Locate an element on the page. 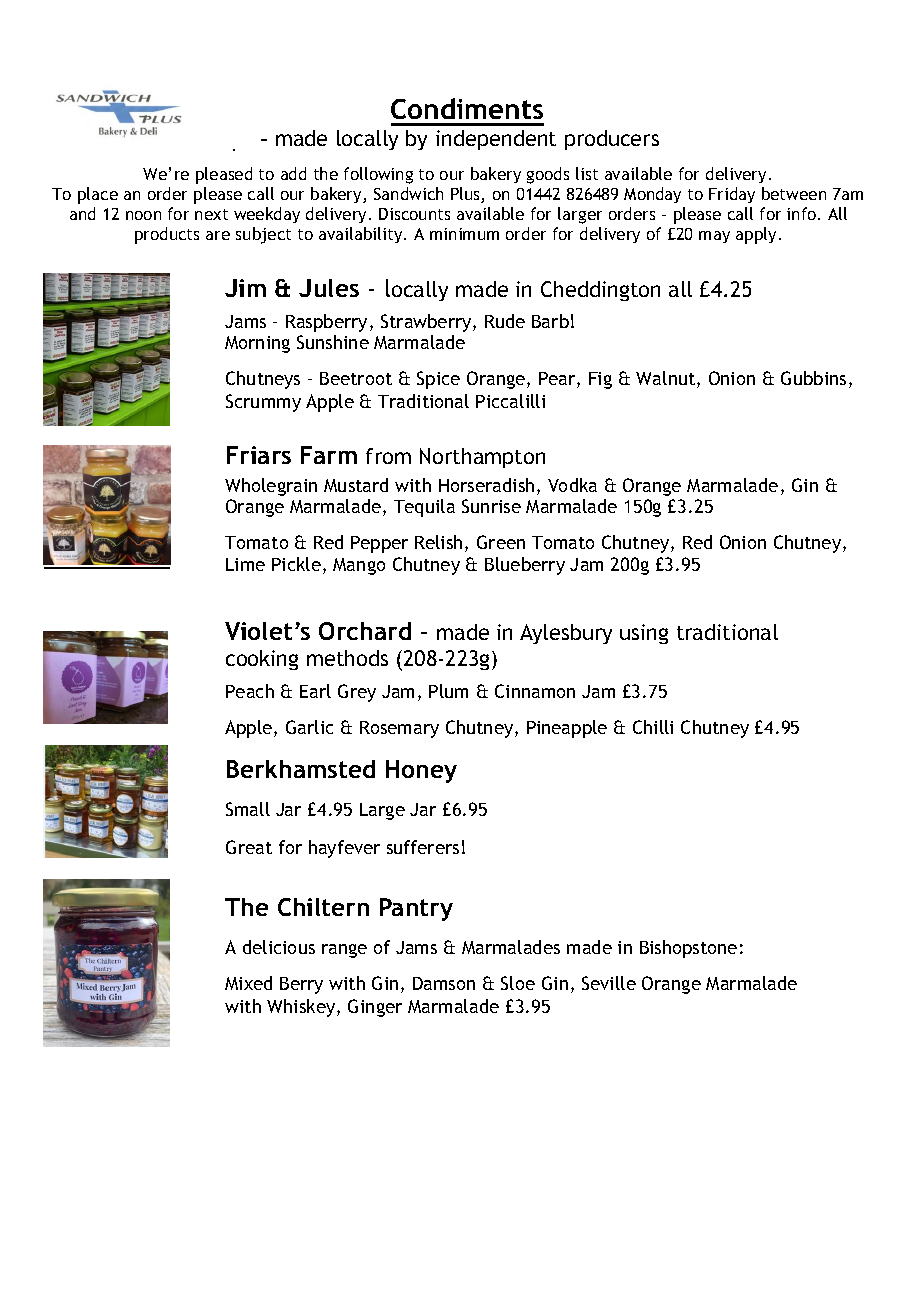  using is located at coordinates (644, 634).
